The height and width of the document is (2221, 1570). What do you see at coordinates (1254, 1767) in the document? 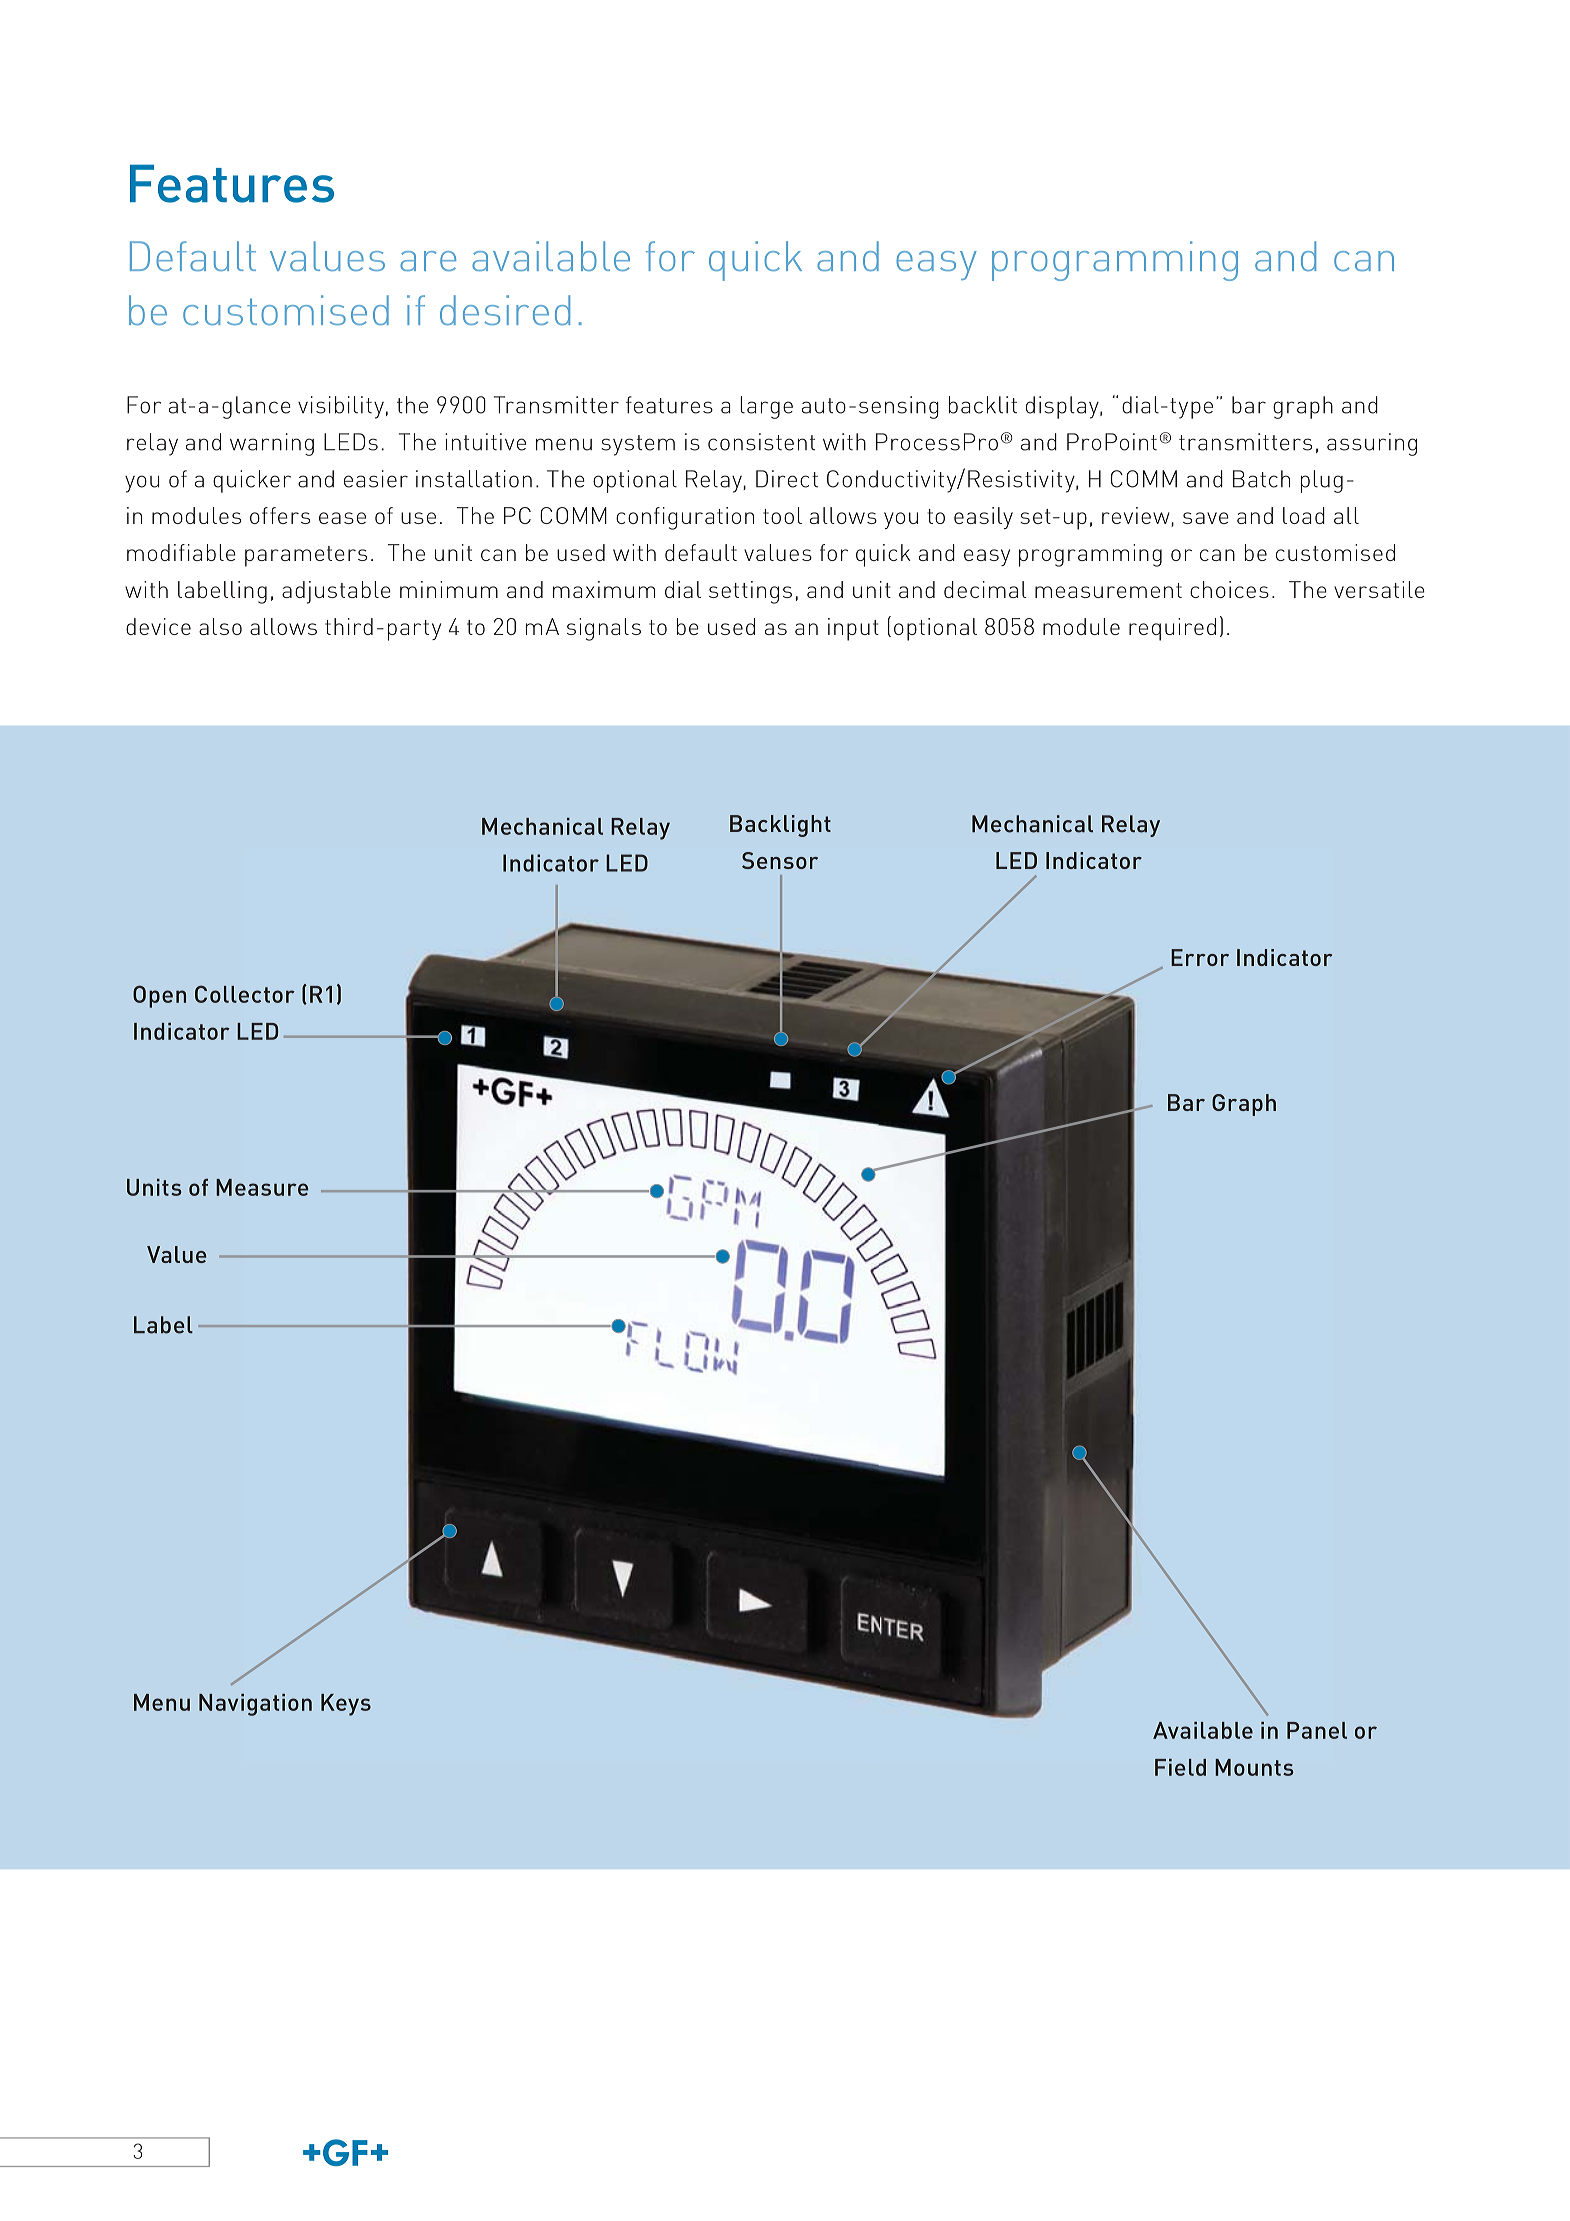
I see `Mounts` at bounding box center [1254, 1767].
